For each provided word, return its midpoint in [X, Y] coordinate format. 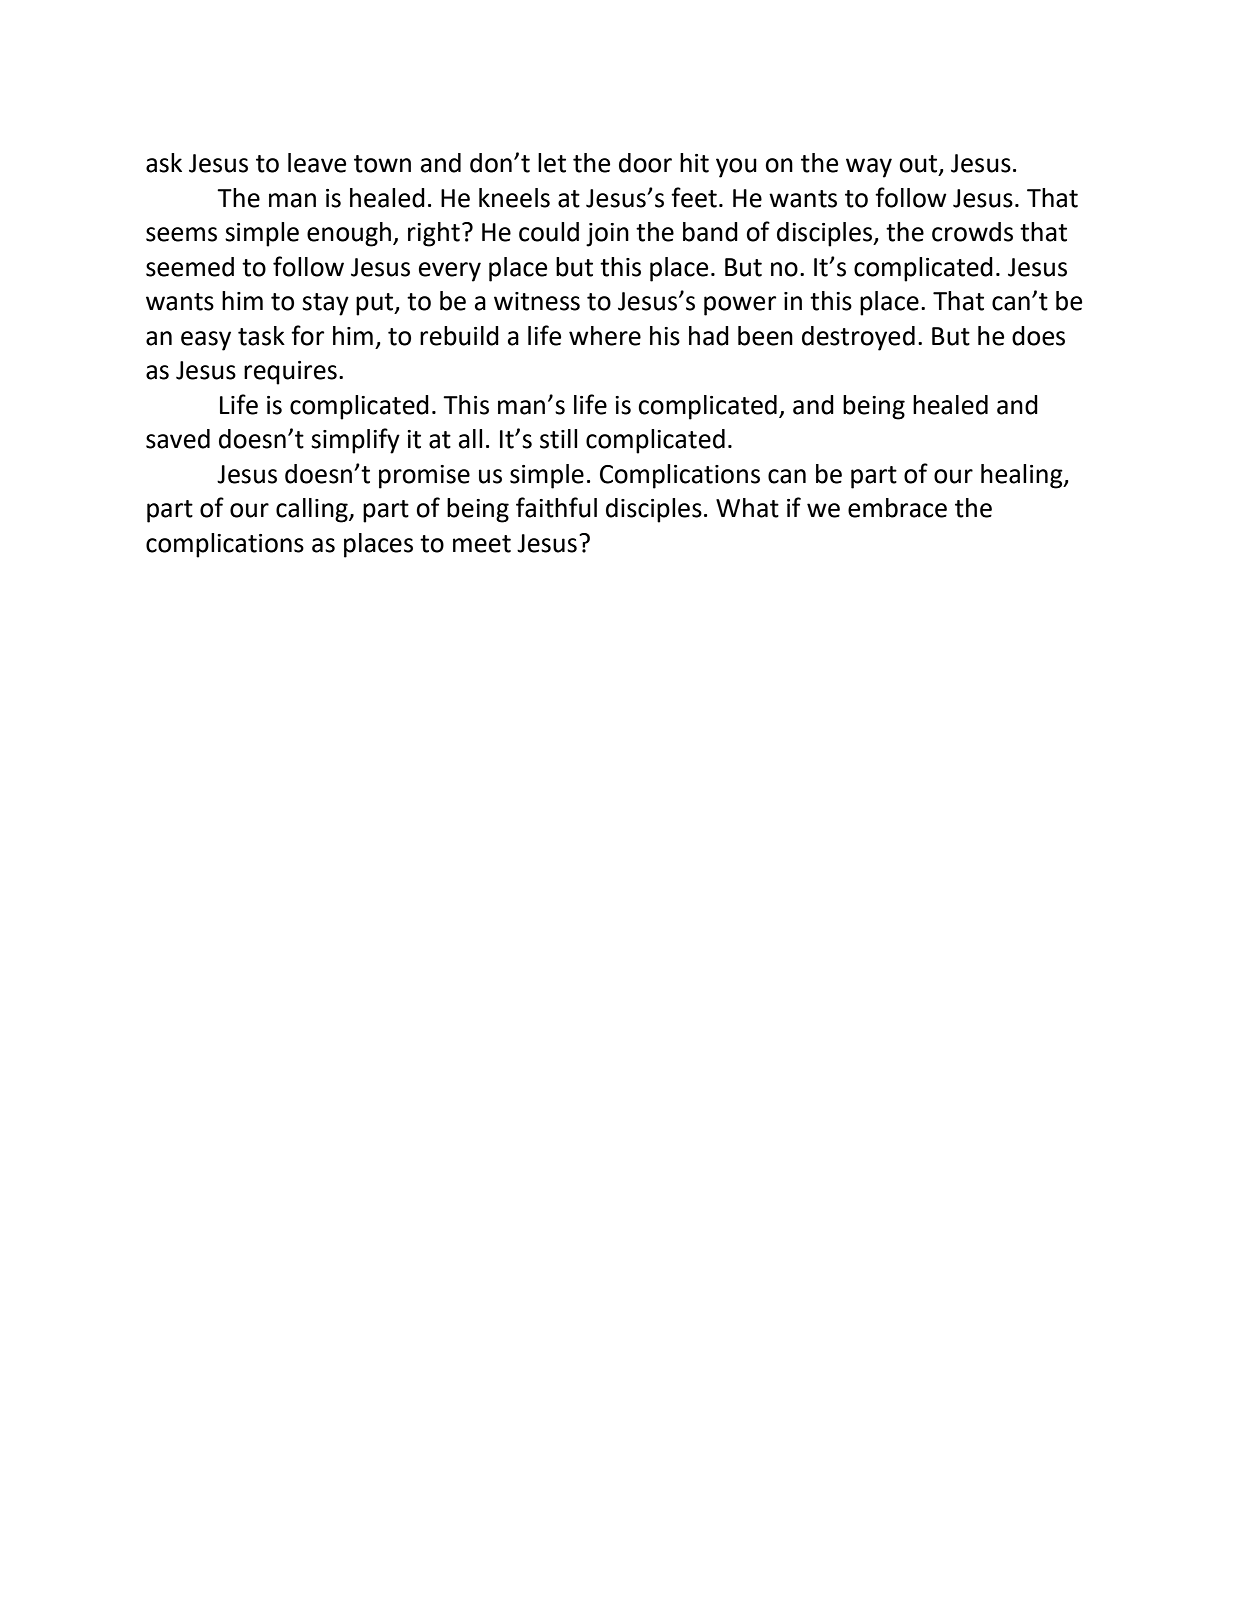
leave [317, 163]
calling [313, 510]
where [605, 336]
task [261, 336]
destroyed [858, 338]
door [645, 163]
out [919, 165]
